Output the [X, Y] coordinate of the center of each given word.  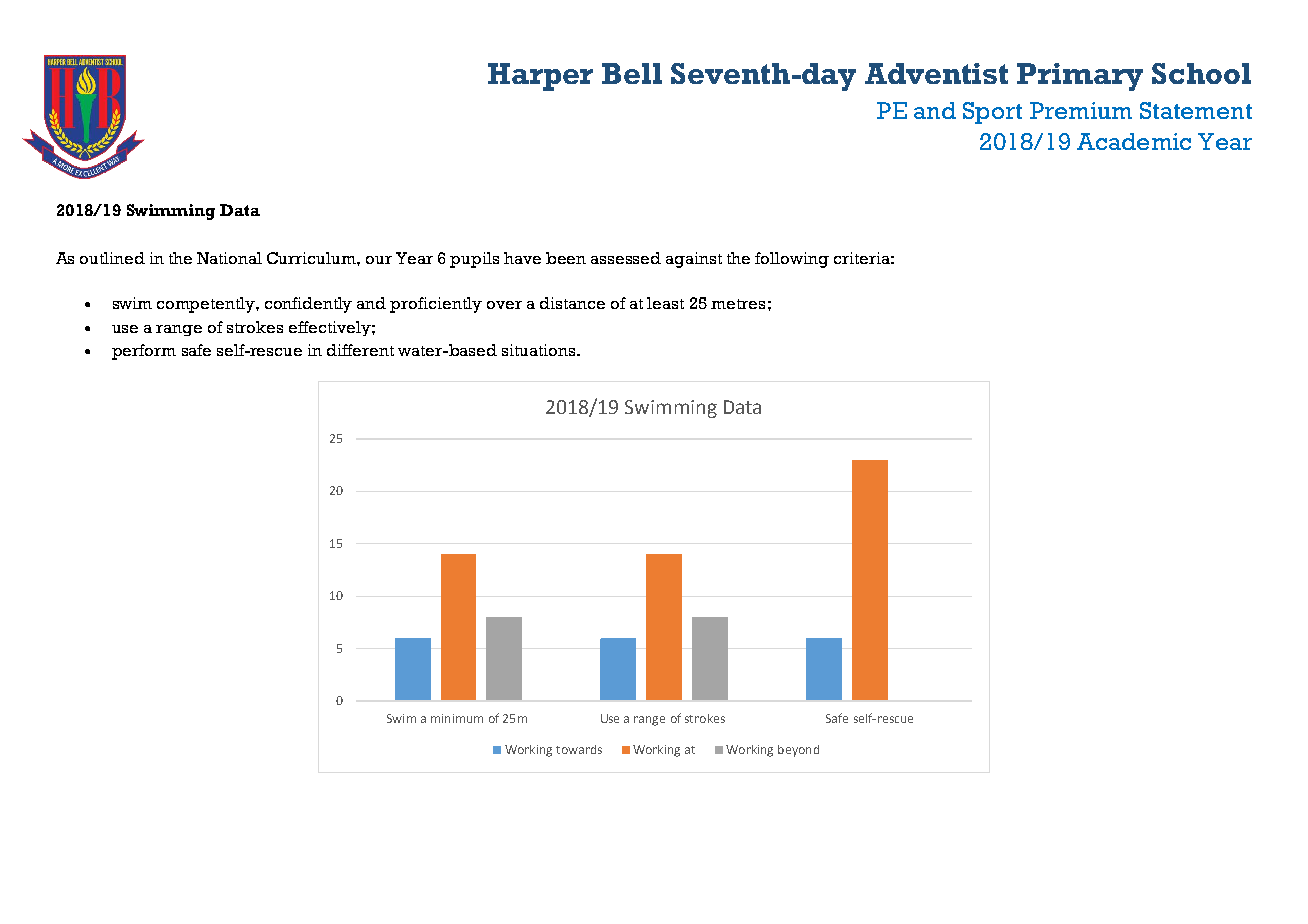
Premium [1081, 110]
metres [738, 304]
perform [144, 352]
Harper [540, 77]
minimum [457, 718]
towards [579, 749]
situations [538, 350]
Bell [632, 73]
